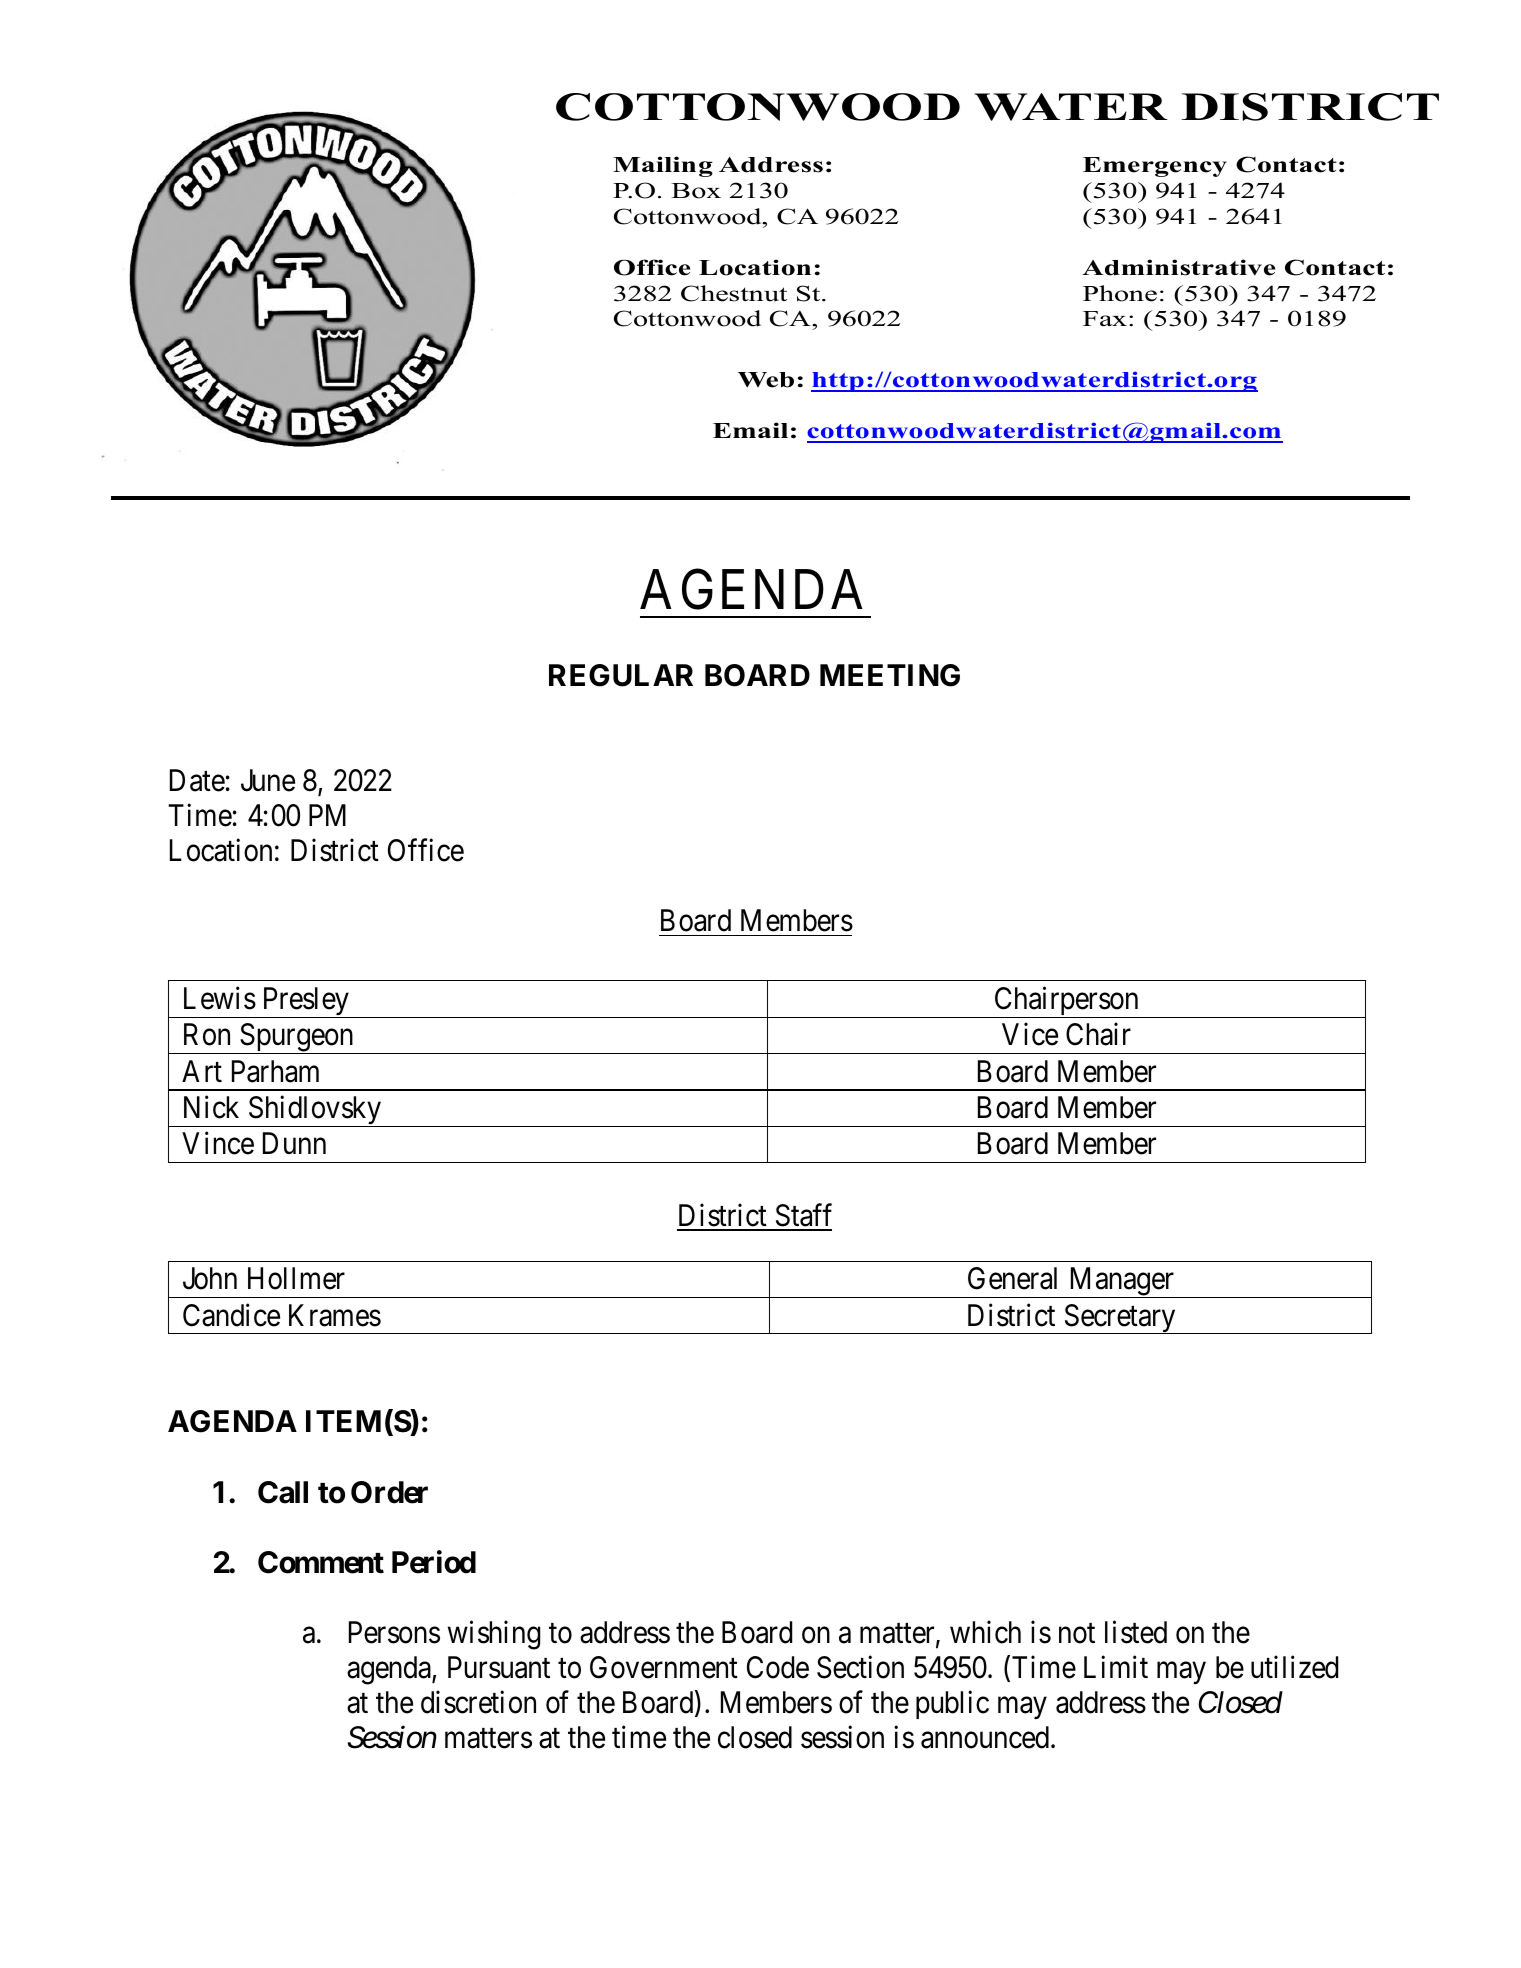  I want to click on Box, so click(696, 191).
